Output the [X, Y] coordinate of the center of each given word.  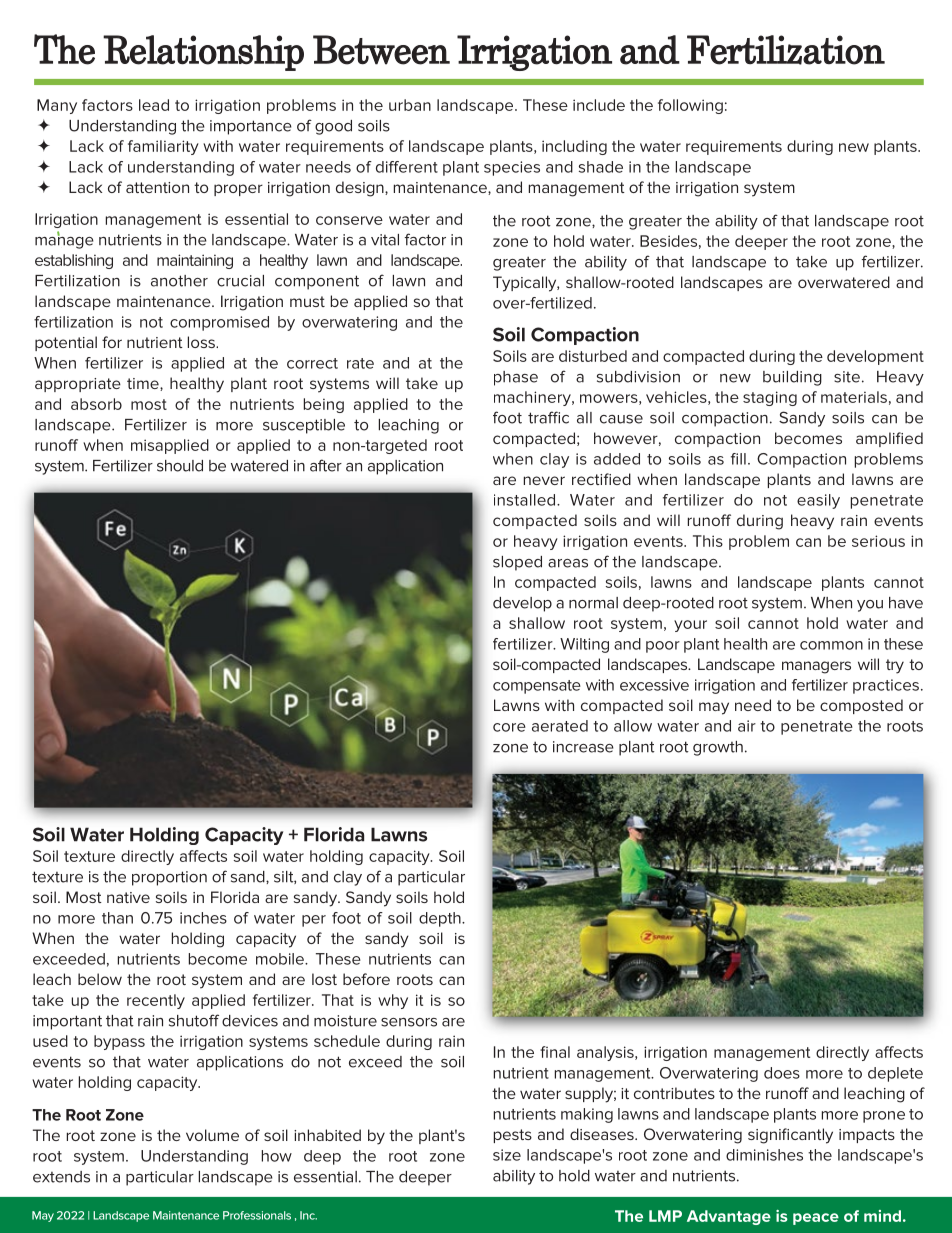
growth [718, 748]
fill [738, 459]
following [690, 106]
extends [61, 1177]
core [509, 727]
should [180, 466]
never [544, 480]
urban [410, 105]
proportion [169, 878]
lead [154, 105]
